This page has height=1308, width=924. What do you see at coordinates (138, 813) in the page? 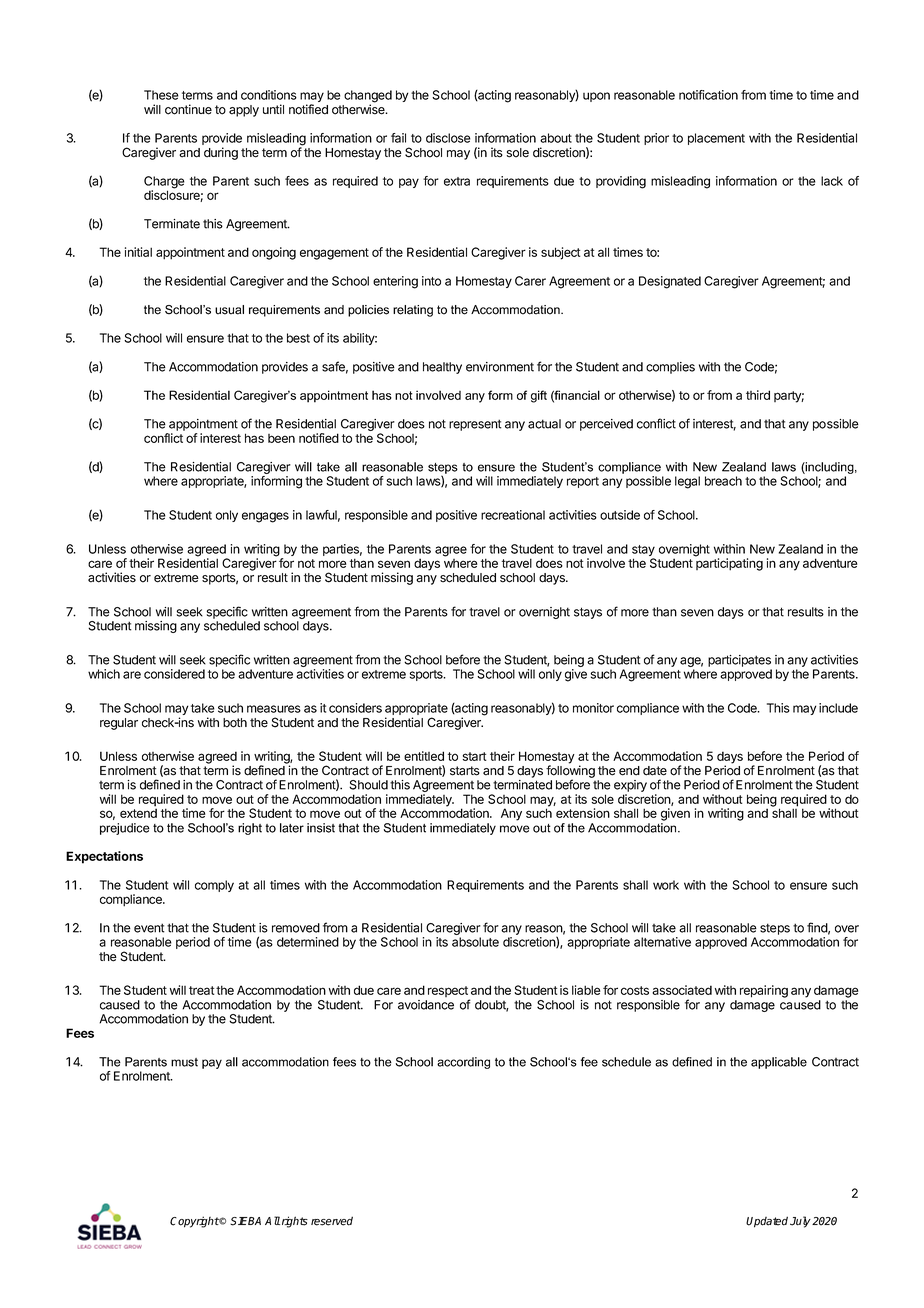
I see `extend` at bounding box center [138, 813].
